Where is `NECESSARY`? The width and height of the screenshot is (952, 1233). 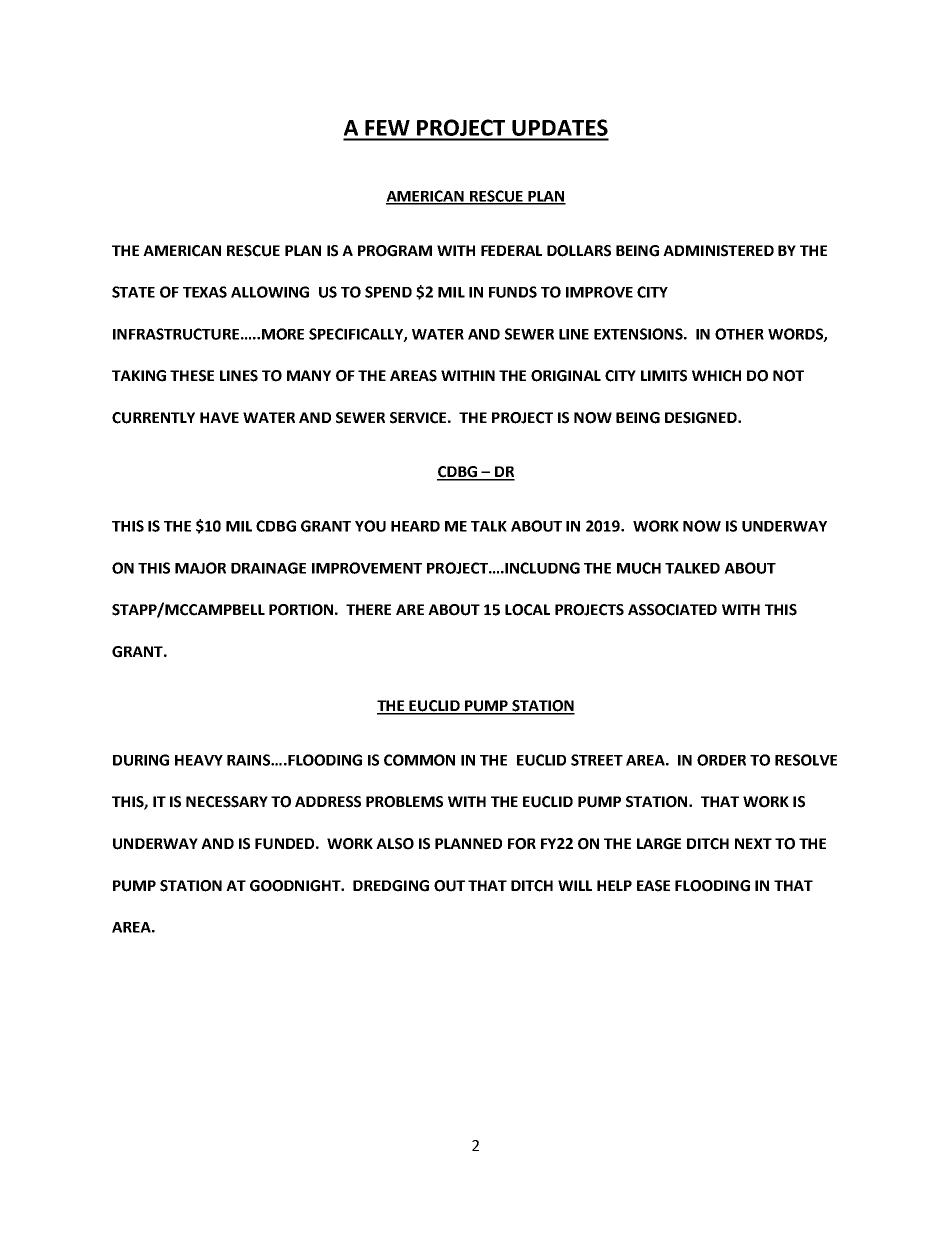
NECESSARY is located at coordinates (227, 802).
